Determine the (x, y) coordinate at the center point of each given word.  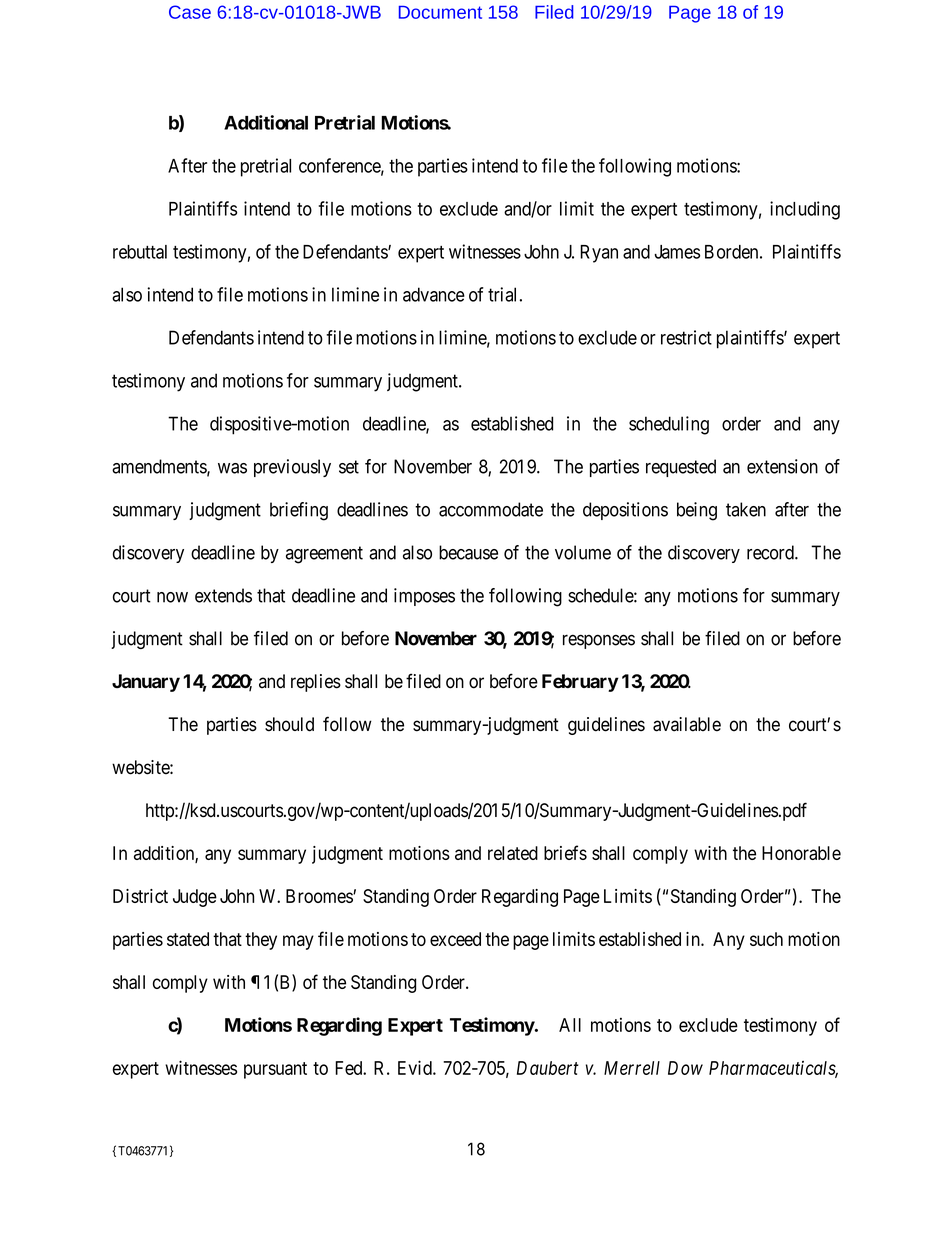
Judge (195, 898)
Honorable (801, 853)
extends (223, 595)
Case (190, 12)
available (687, 724)
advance (434, 294)
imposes (424, 597)
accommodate (491, 509)
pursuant (275, 1070)
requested (681, 468)
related (513, 853)
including (805, 210)
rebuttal (140, 252)
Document (440, 12)
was (232, 468)
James (677, 252)
